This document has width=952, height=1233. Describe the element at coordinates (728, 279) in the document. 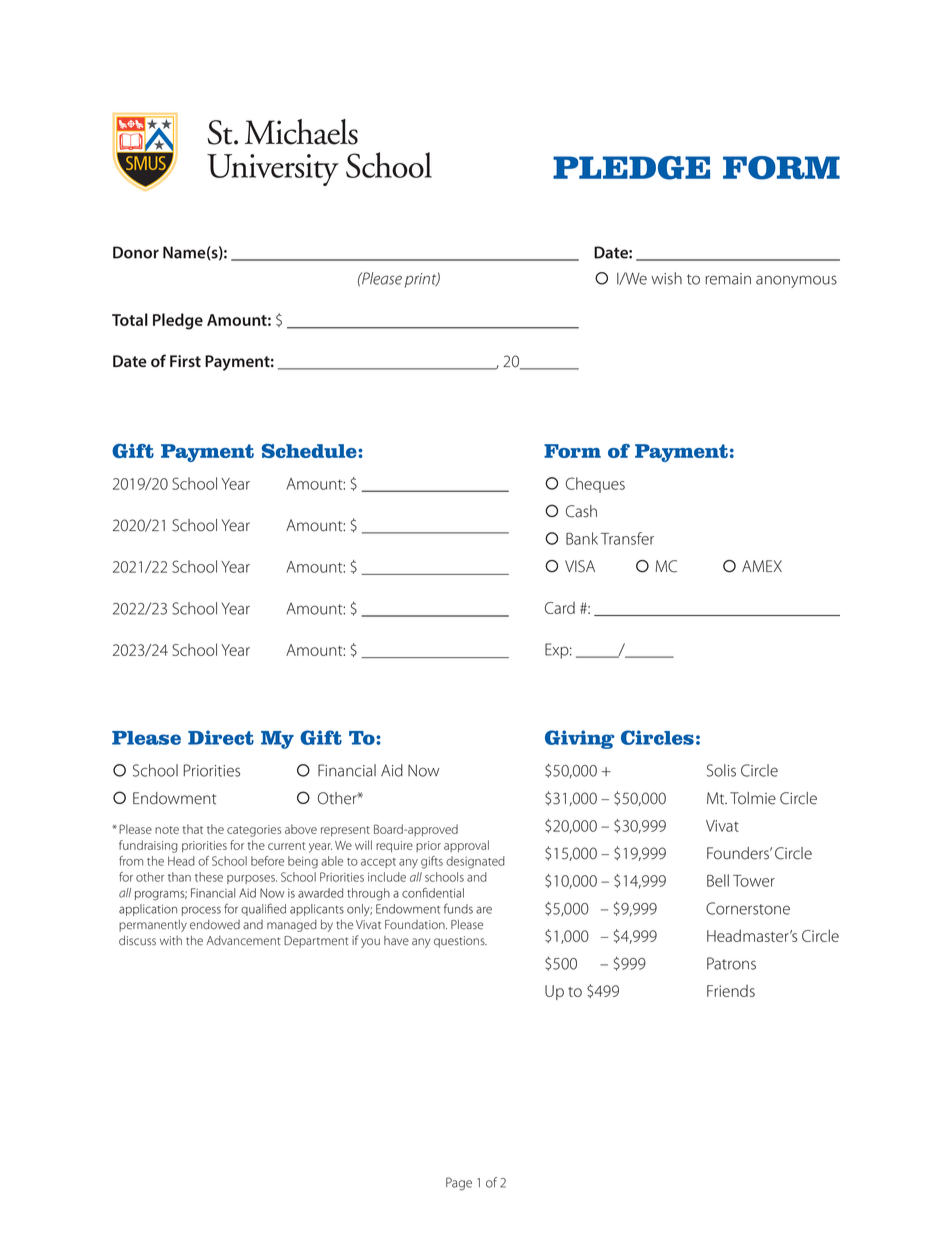

I see `remain` at that location.
